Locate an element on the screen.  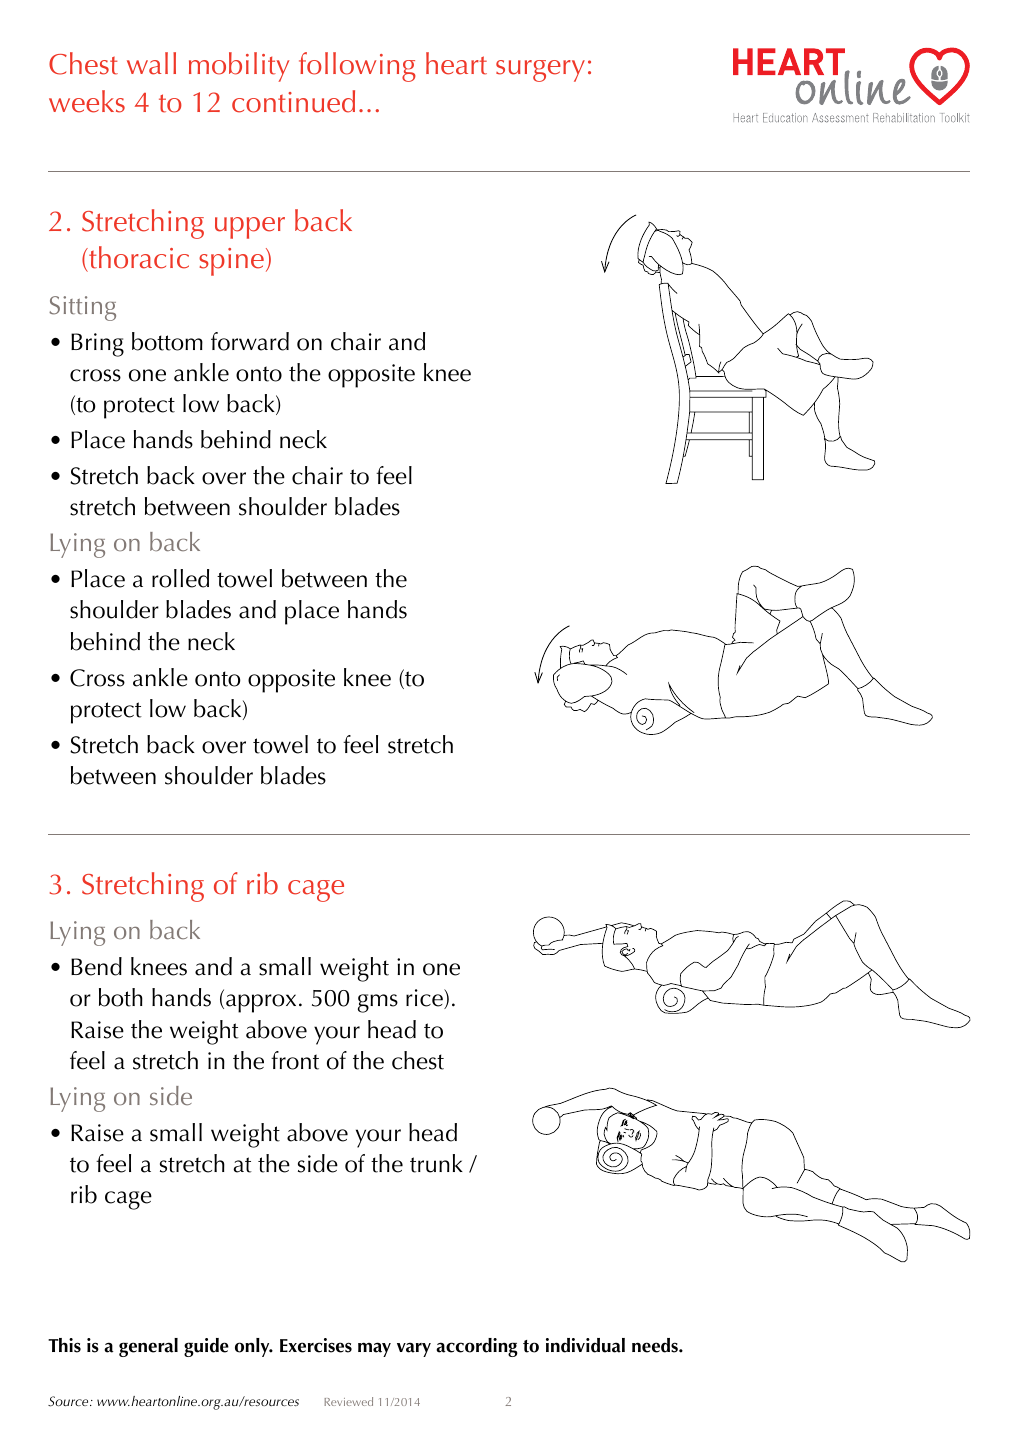
following is located at coordinates (357, 67).
